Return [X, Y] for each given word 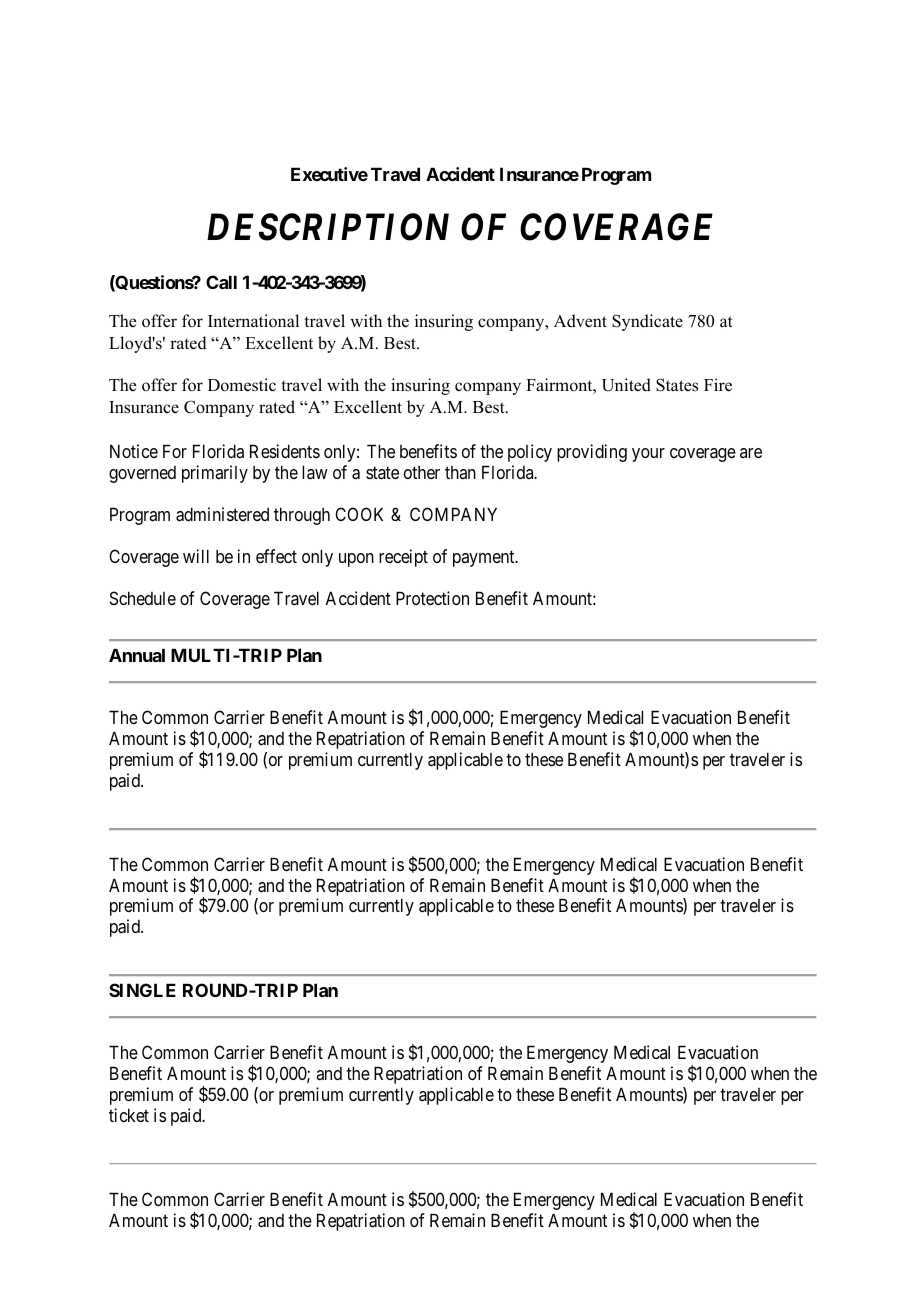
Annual [137, 655]
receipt [403, 558]
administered [222, 514]
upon [356, 560]
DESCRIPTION [328, 227]
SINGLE [142, 990]
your [648, 455]
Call [221, 282]
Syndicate [647, 322]
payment [485, 559]
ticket [129, 1115]
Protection [432, 598]
